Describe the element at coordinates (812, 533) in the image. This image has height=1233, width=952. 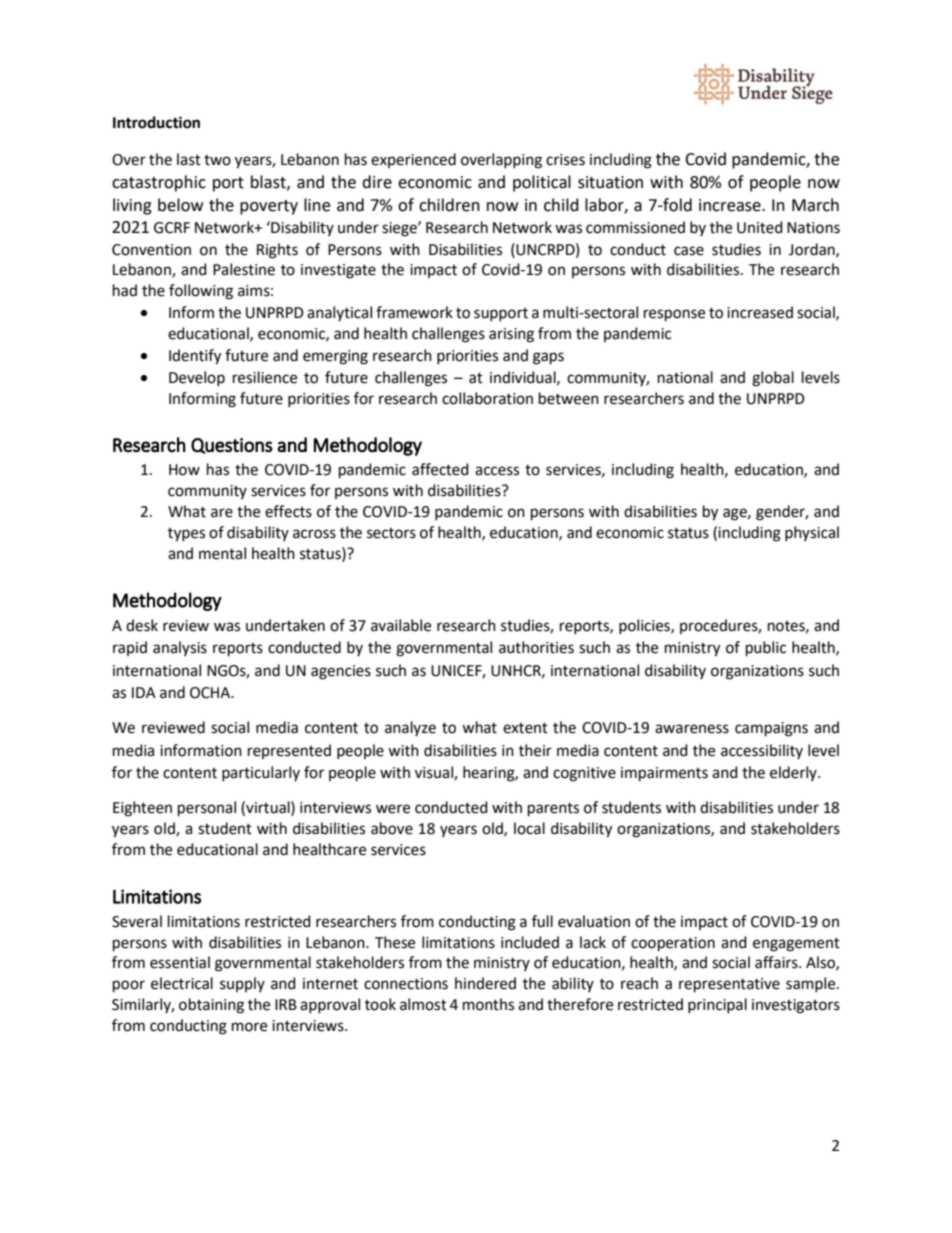
I see `physical` at that location.
